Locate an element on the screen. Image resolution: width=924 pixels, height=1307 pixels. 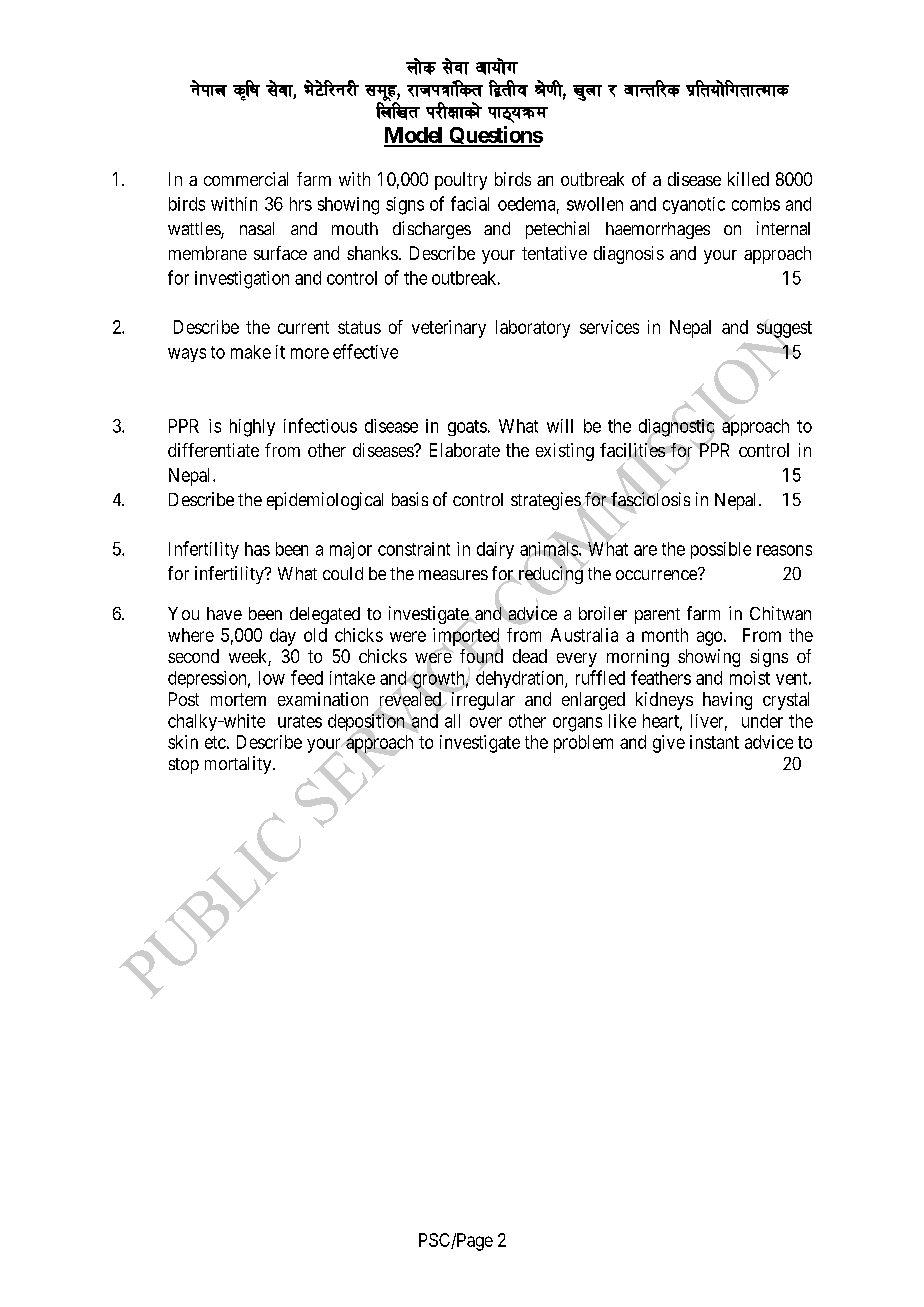
Model is located at coordinates (414, 136).
